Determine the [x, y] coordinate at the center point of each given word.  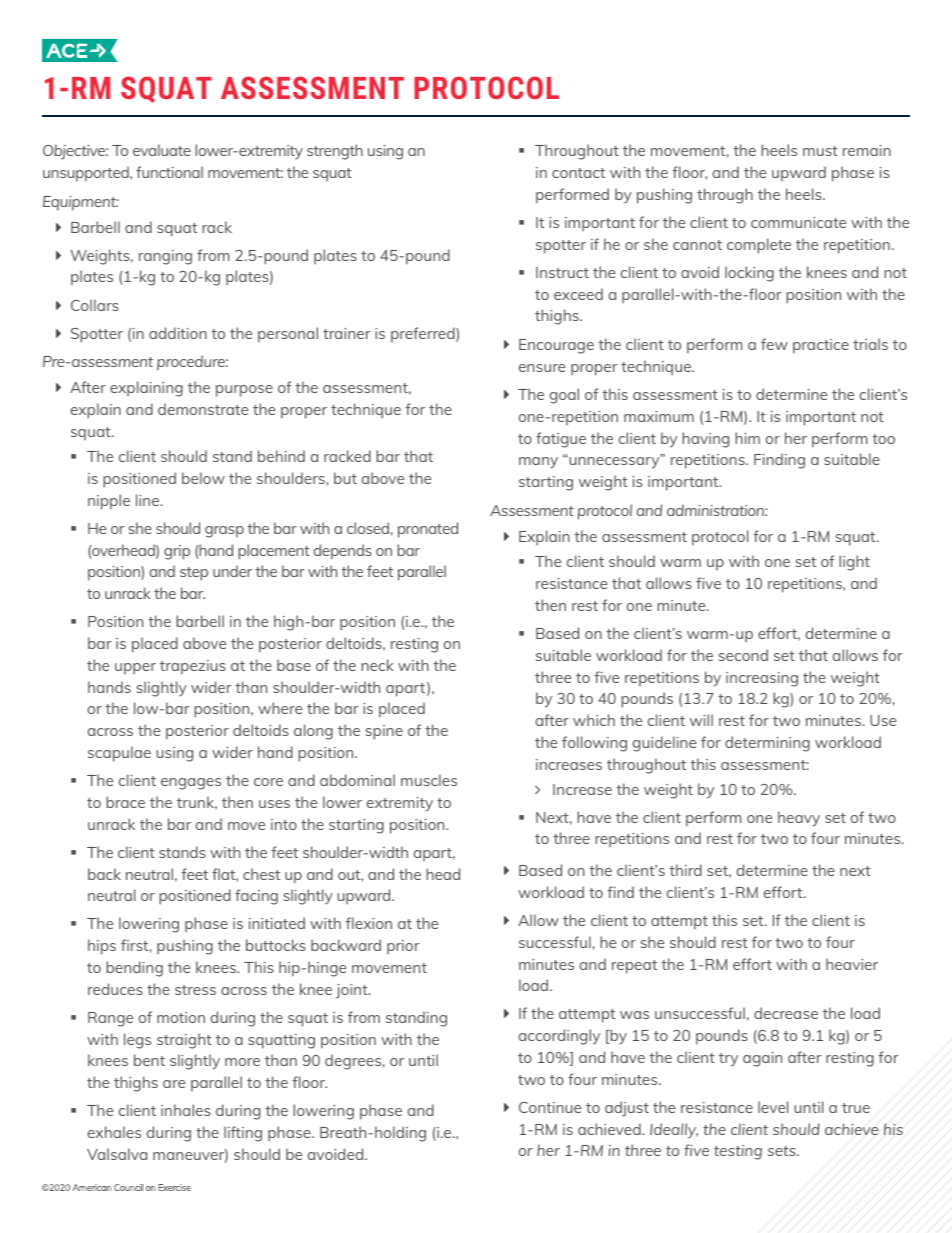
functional [169, 172]
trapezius [193, 667]
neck [377, 665]
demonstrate [203, 409]
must [820, 151]
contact [578, 173]
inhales [186, 1110]
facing [256, 897]
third [685, 870]
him [747, 438]
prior [403, 947]
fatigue [561, 440]
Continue [550, 1107]
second [743, 655]
